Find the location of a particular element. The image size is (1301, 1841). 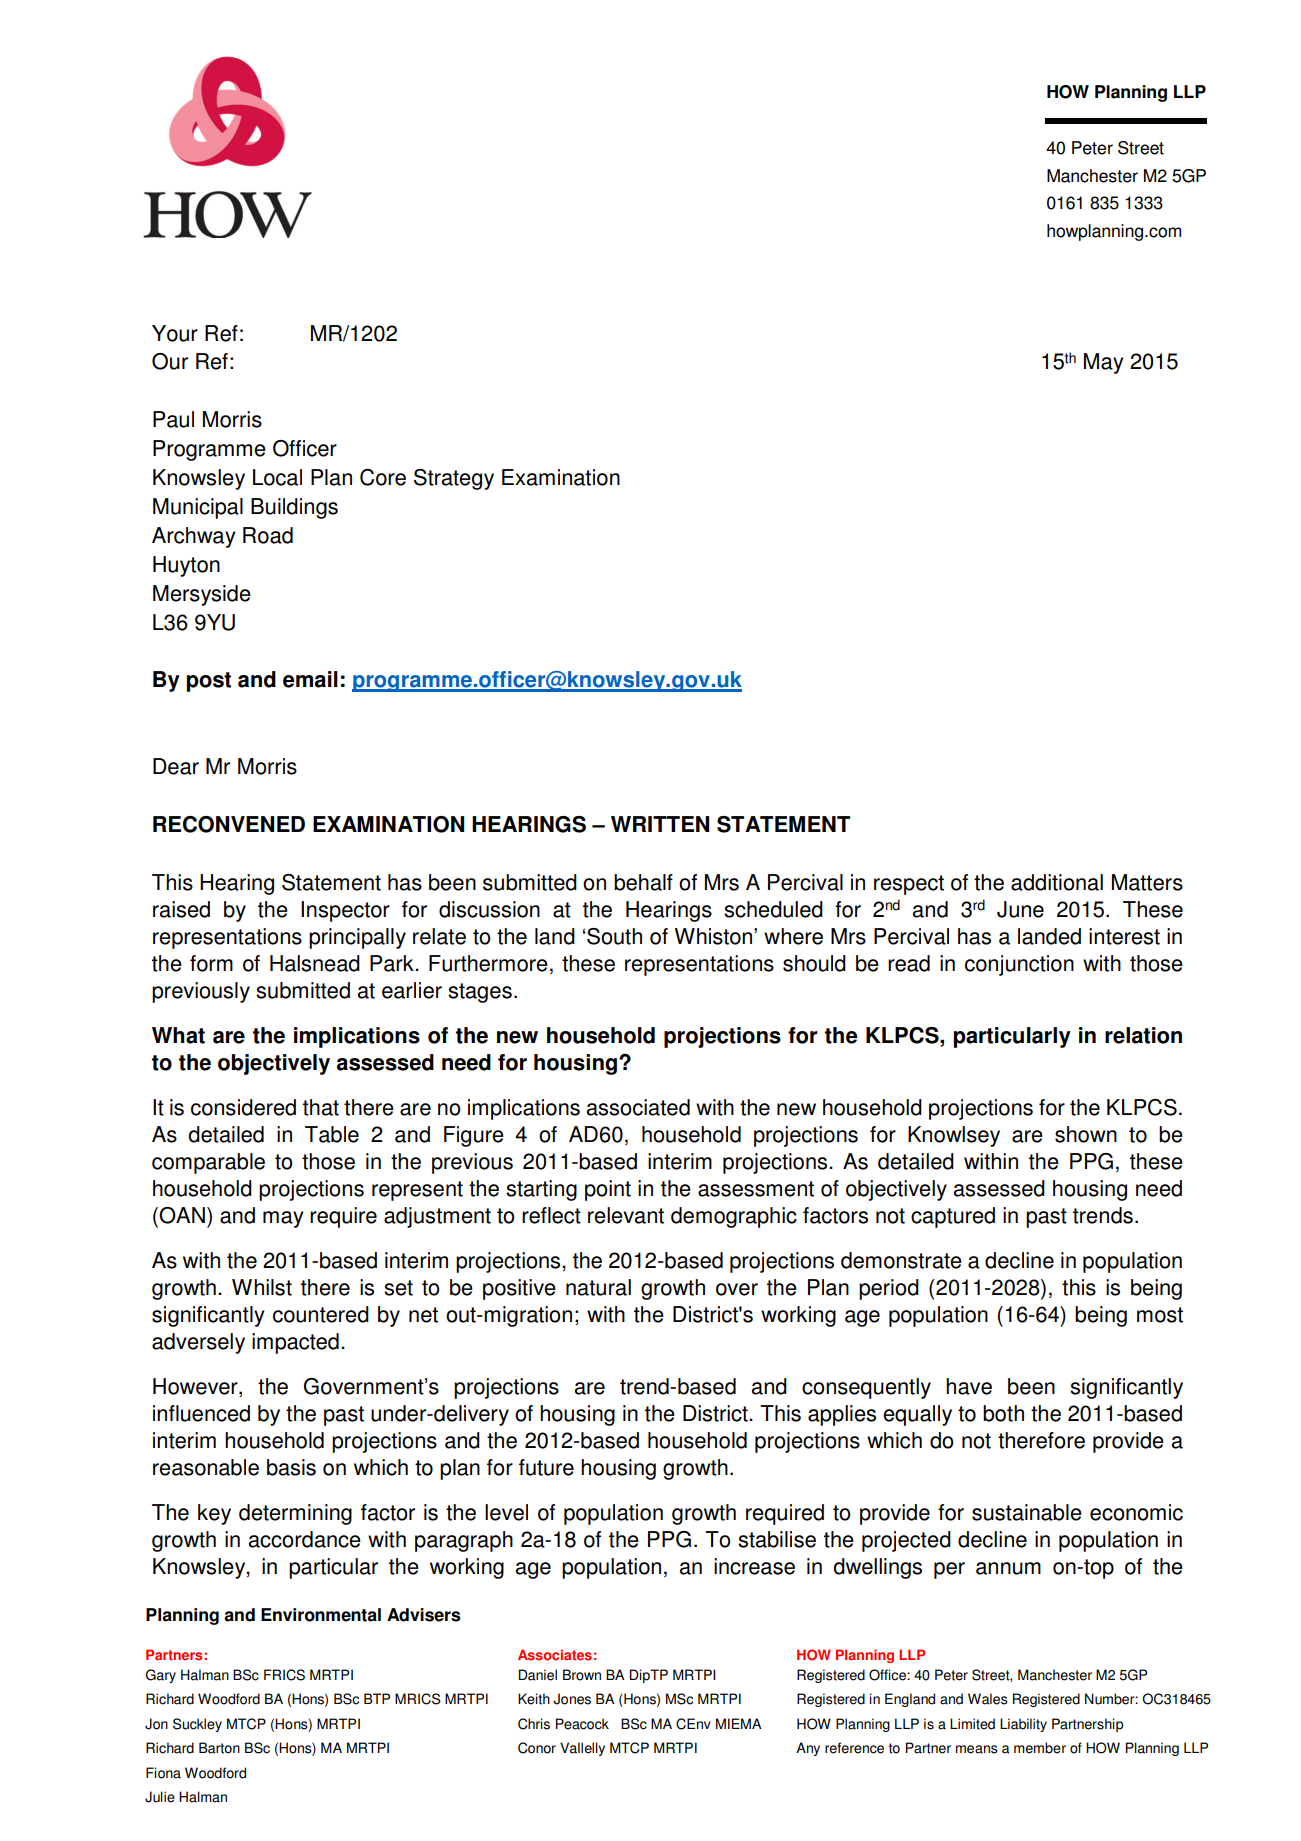

WRITTEN is located at coordinates (660, 824).
